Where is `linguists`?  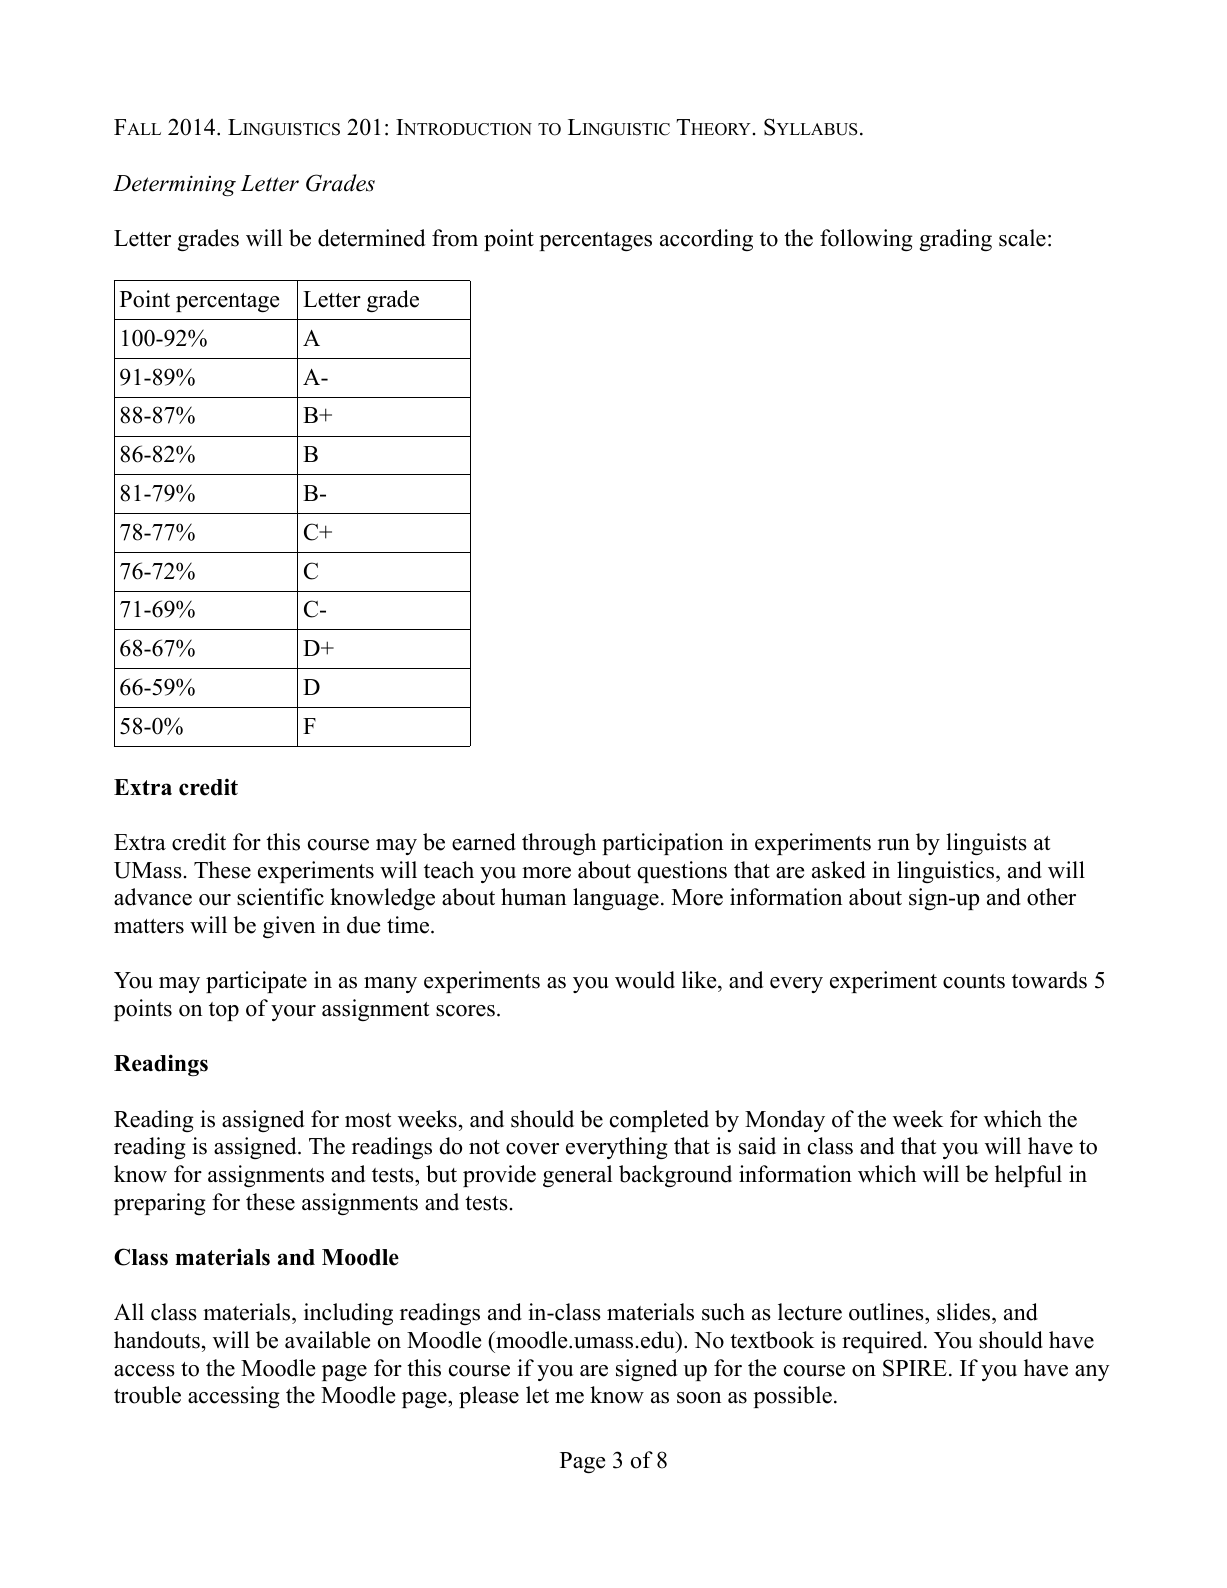
linguists is located at coordinates (986, 844).
